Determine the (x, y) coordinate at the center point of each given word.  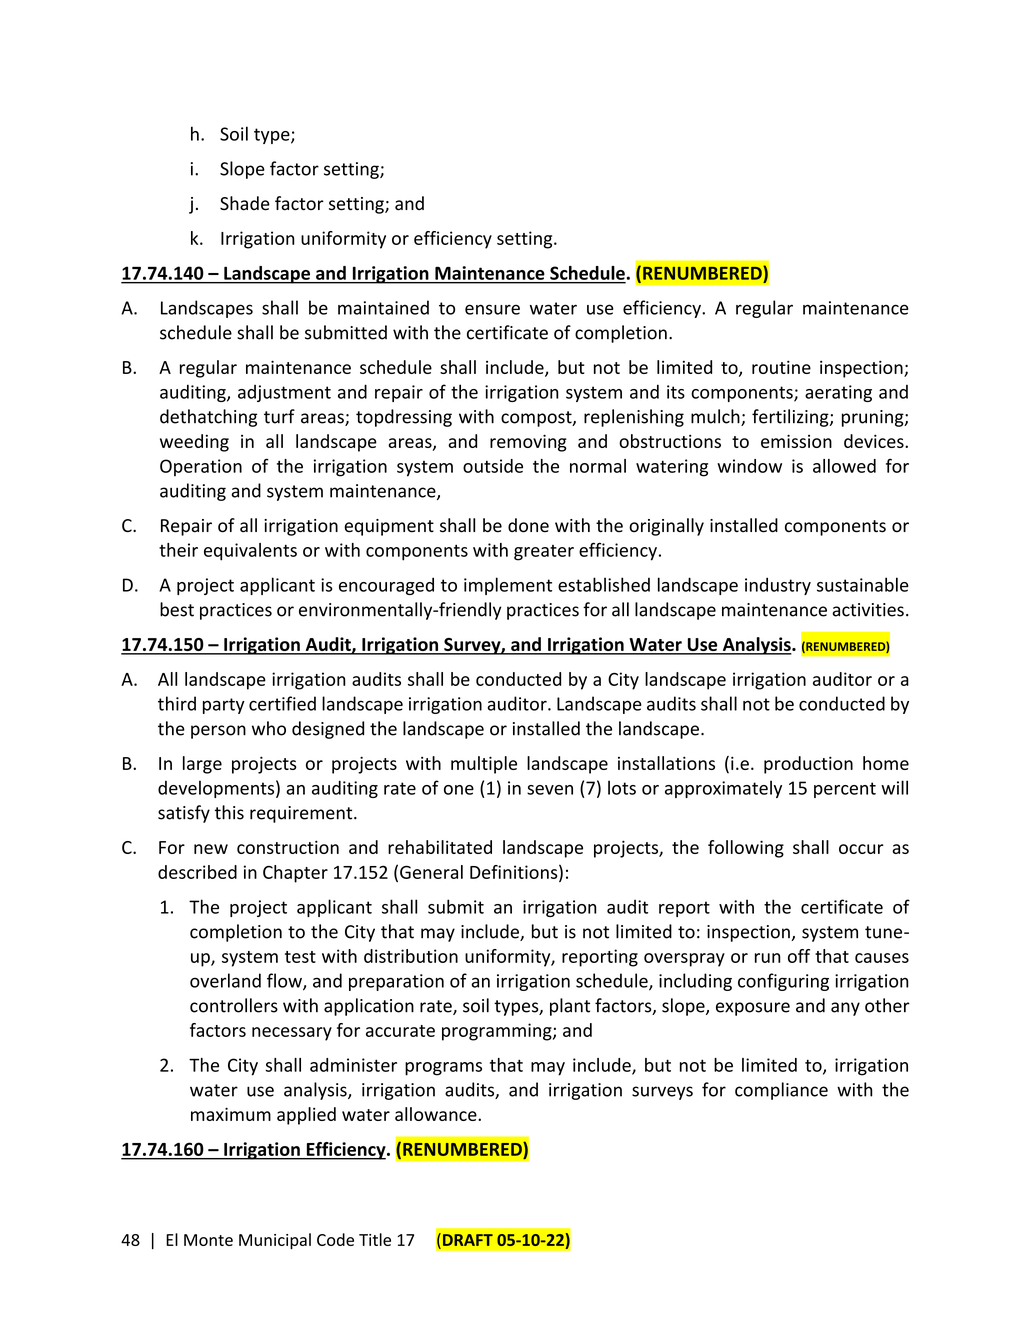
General (431, 872)
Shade (245, 203)
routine (781, 367)
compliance (781, 1091)
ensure (492, 309)
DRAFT (468, 1240)
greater (544, 553)
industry (778, 586)
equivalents (250, 552)
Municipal (275, 1241)
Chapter (295, 874)
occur (861, 849)
